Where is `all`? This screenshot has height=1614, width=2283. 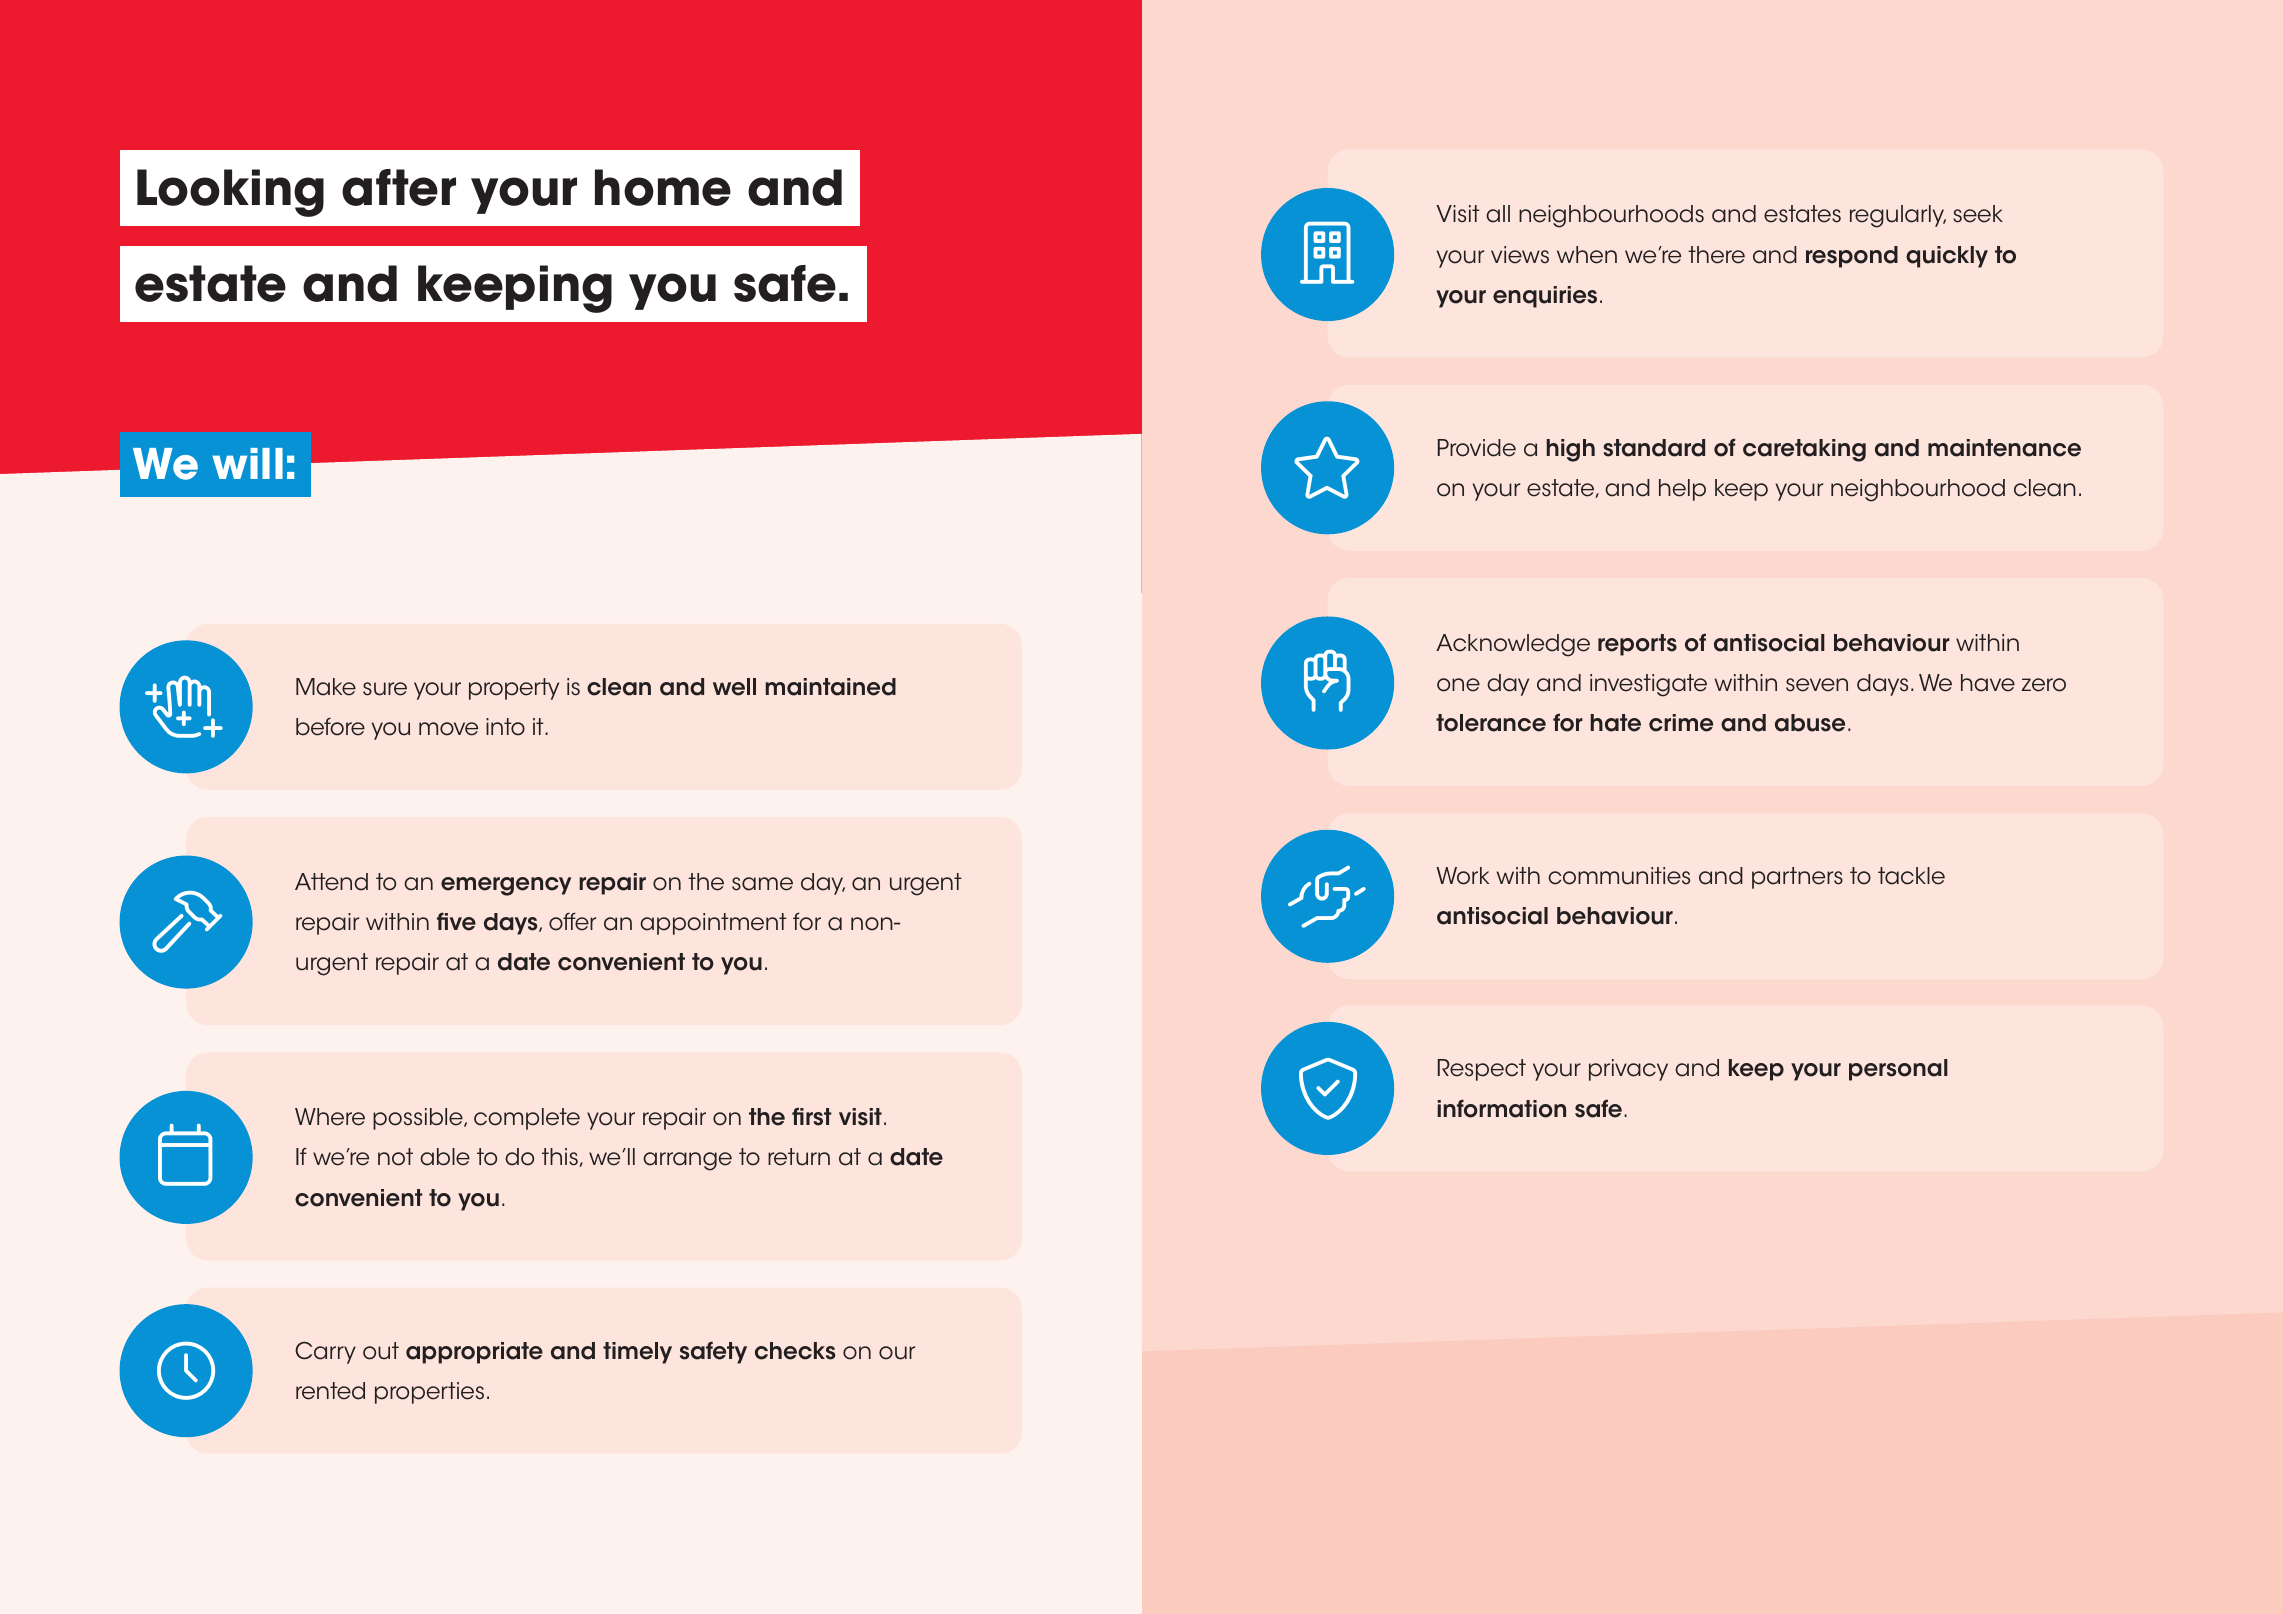
all is located at coordinates (1498, 214).
